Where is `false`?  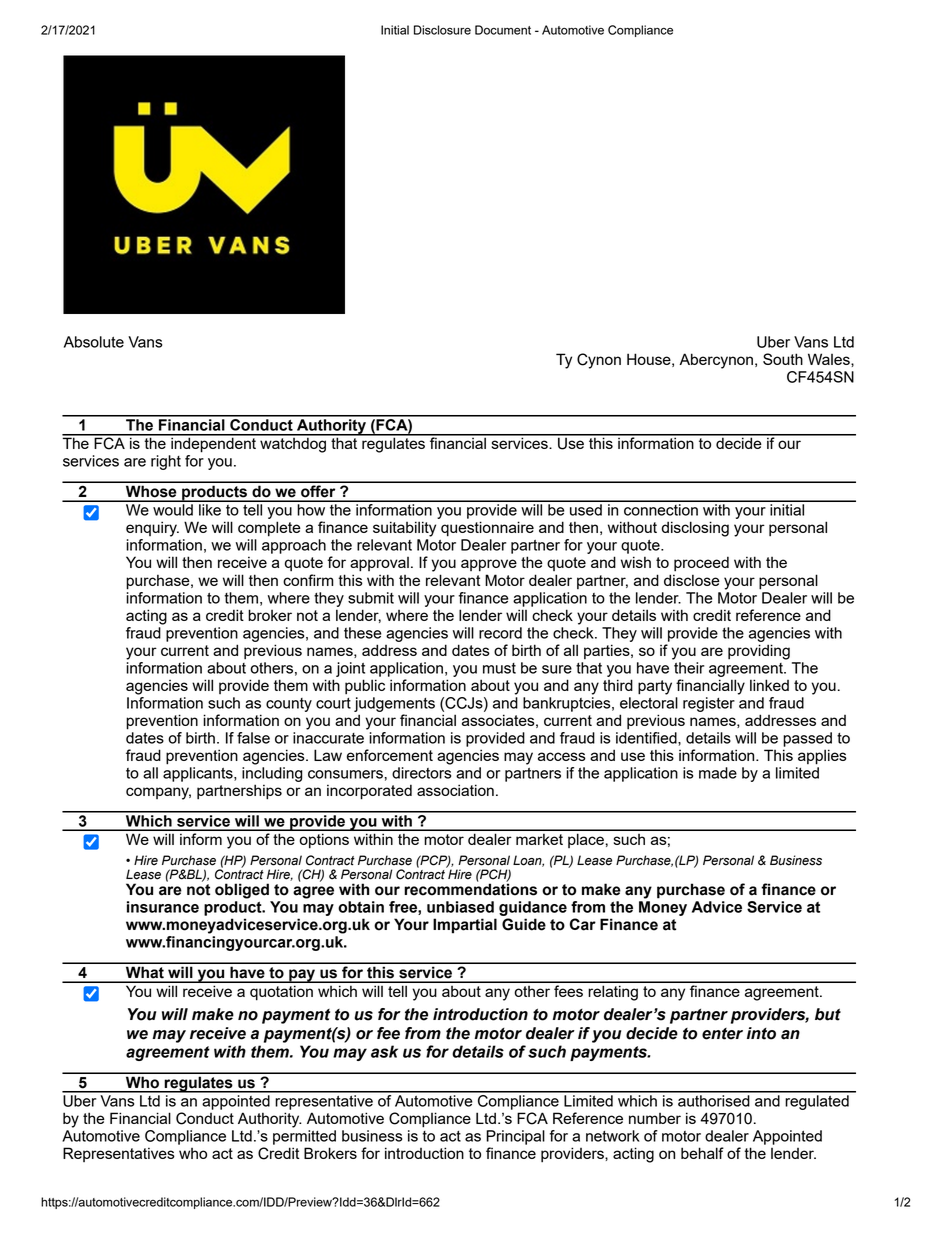 false is located at coordinates (253, 738).
